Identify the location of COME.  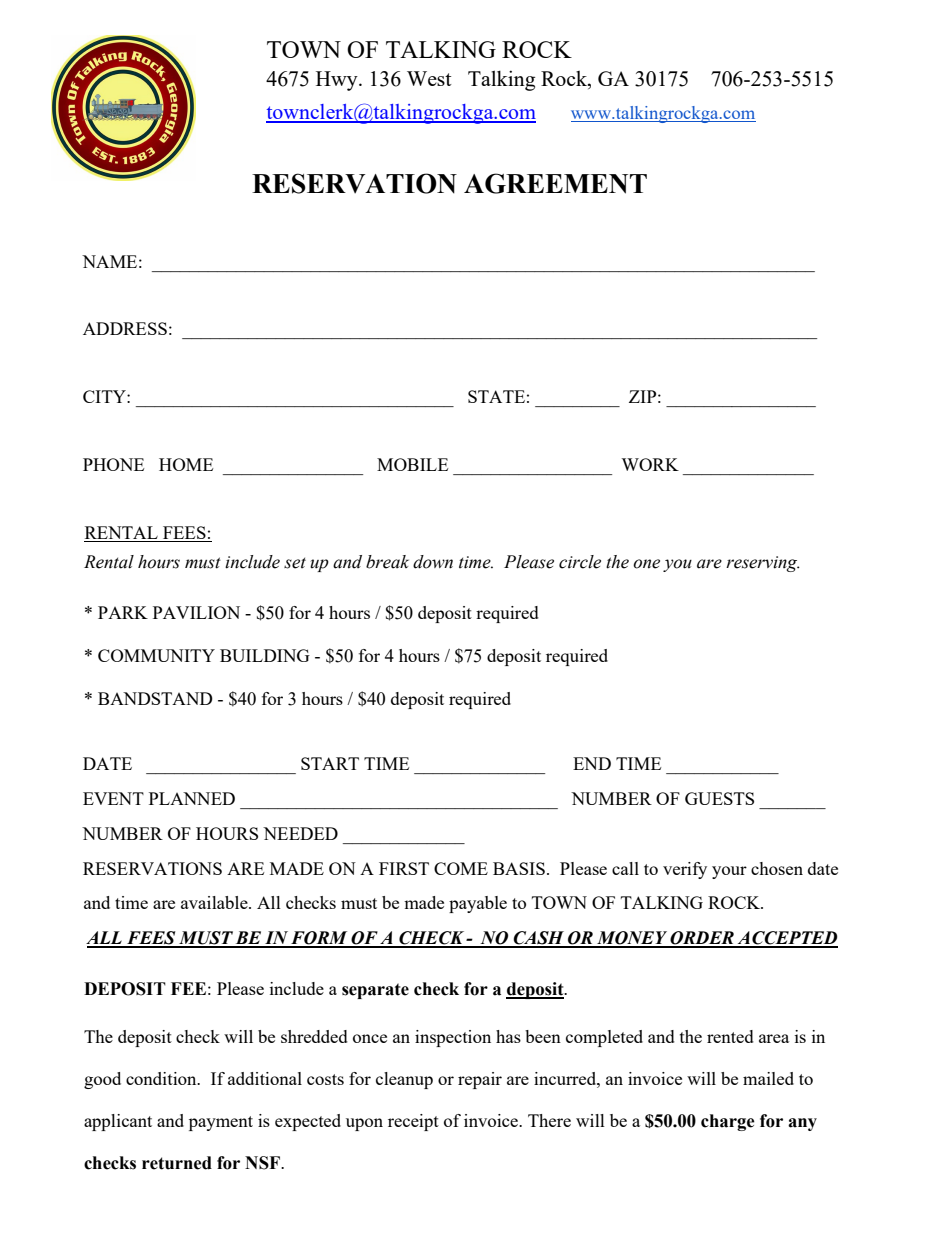
(461, 868).
